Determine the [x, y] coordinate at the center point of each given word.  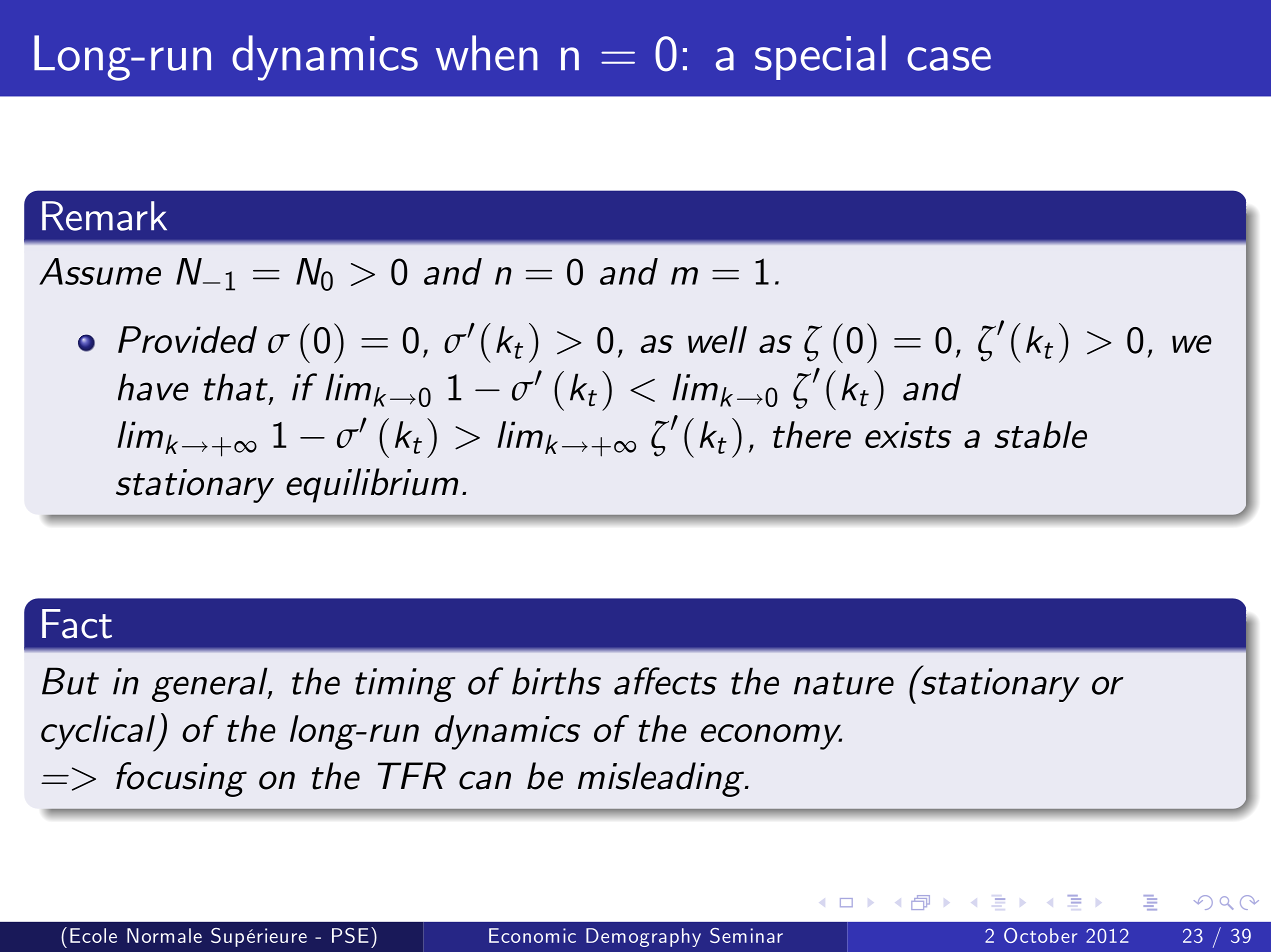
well [717, 339]
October [1040, 935]
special [820, 57]
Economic [532, 935]
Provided [187, 339]
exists [908, 435]
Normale [164, 935]
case [949, 59]
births [556, 681]
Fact [77, 624]
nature [844, 683]
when [487, 53]
